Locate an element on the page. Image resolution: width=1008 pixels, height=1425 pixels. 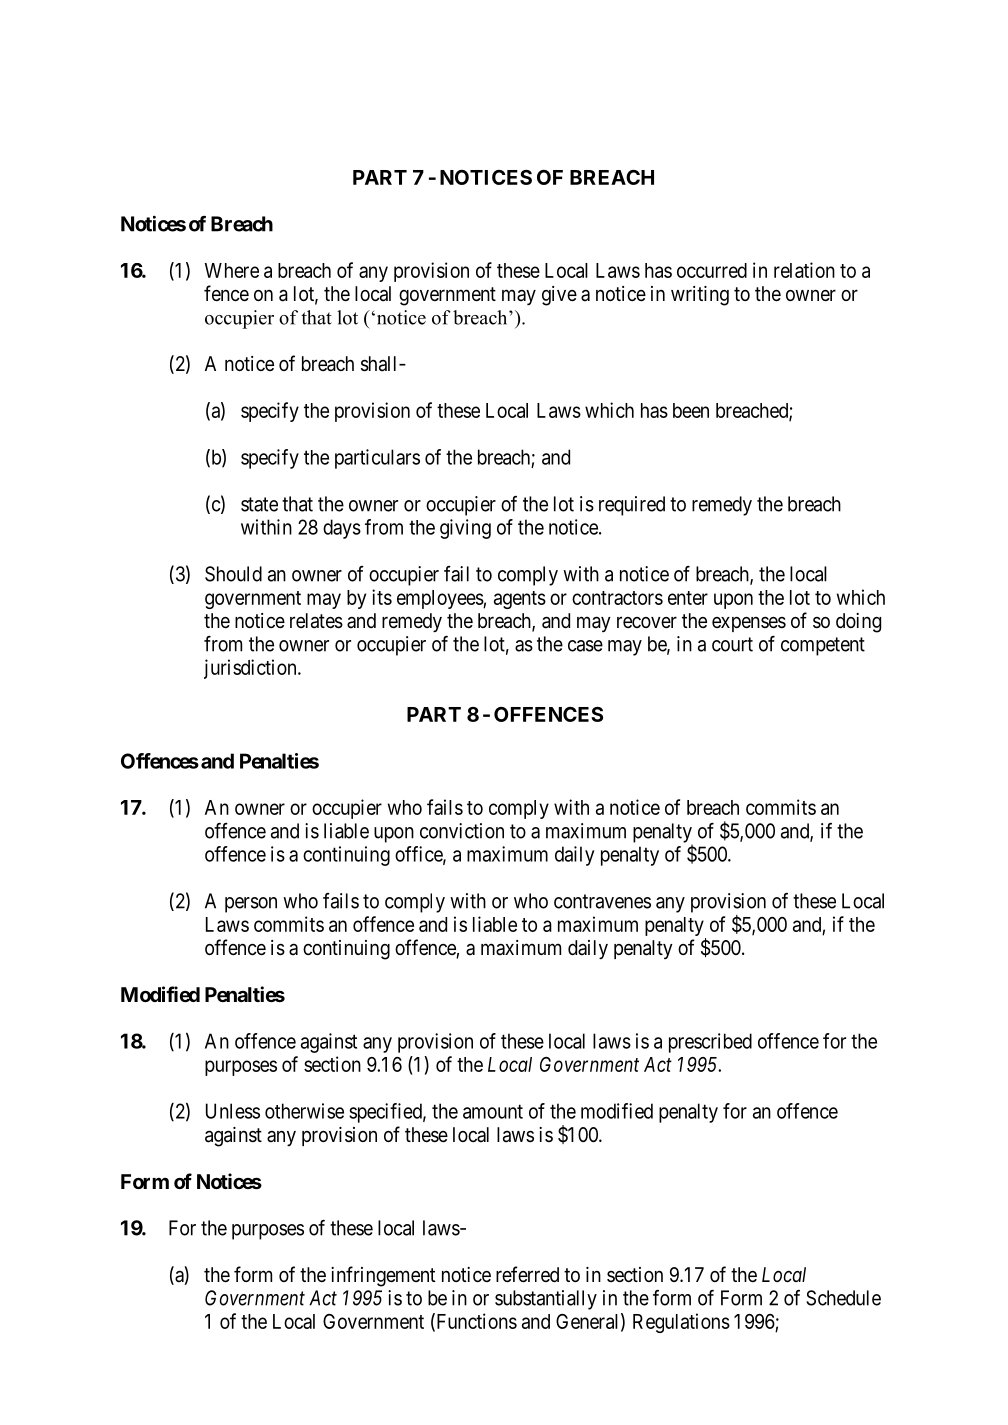
relates is located at coordinates (316, 621).
